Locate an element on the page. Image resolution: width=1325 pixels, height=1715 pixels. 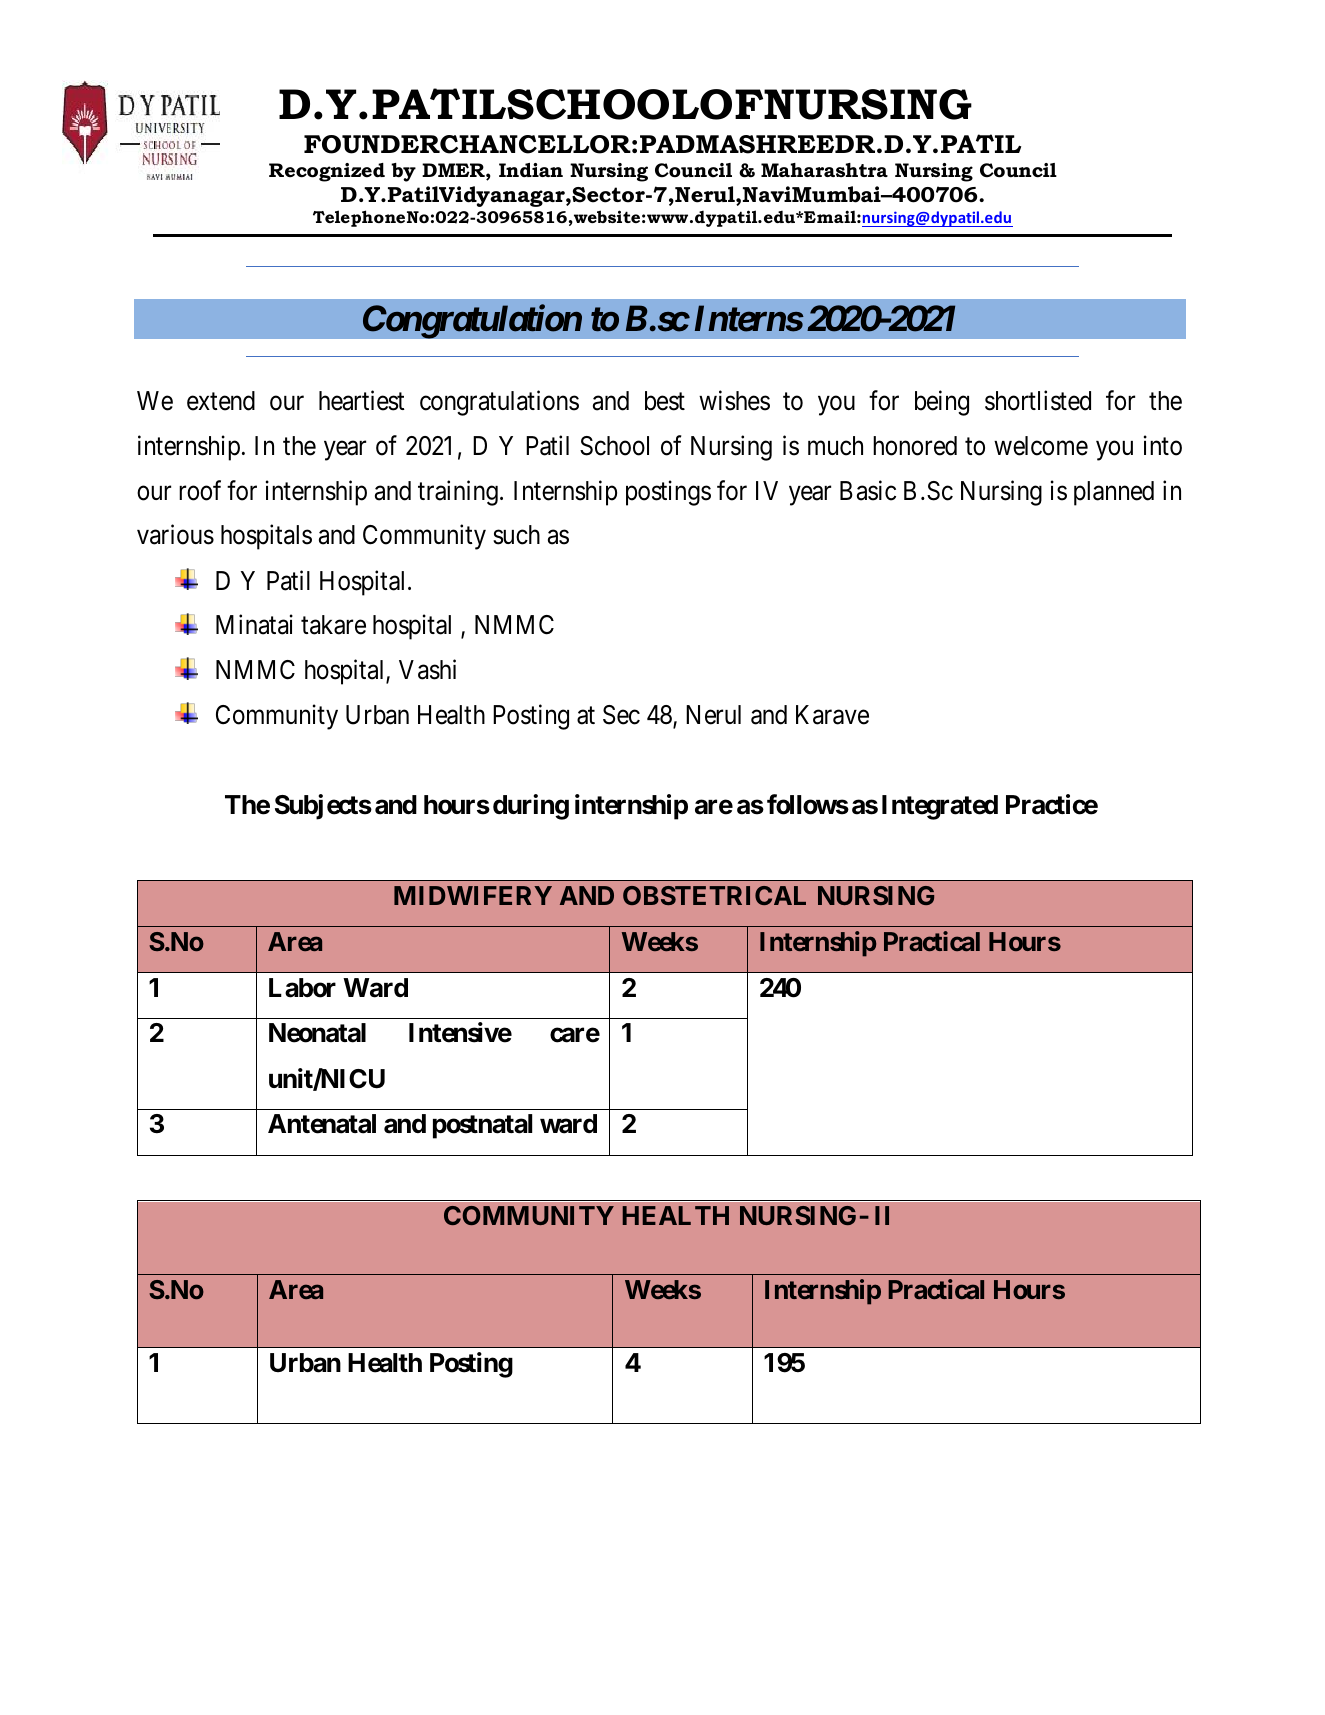
OBSTETRICAL is located at coordinates (714, 895).
